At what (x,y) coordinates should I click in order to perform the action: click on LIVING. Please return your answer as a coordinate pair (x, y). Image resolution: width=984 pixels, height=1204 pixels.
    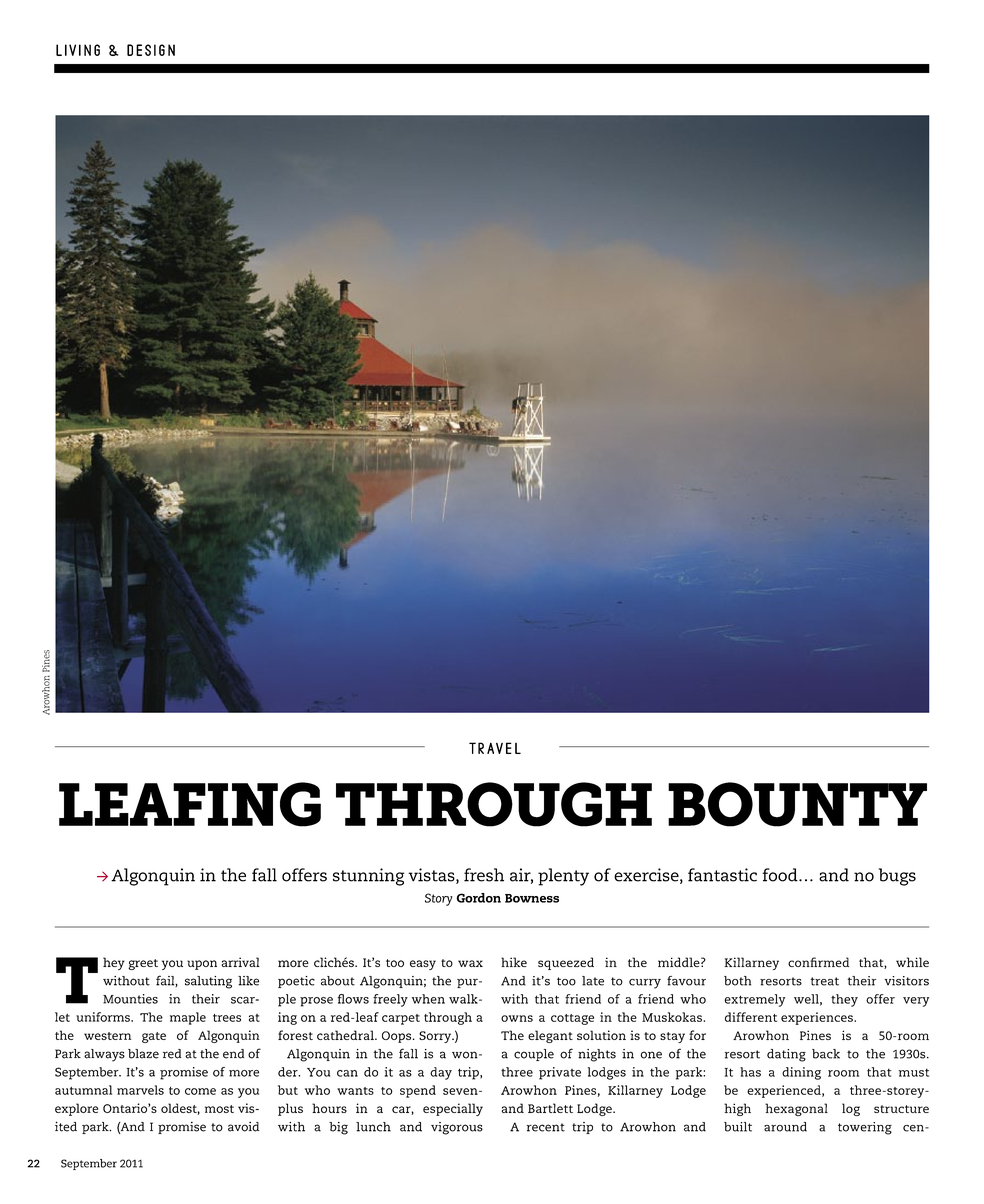
    Looking at the image, I should click on (78, 50).
